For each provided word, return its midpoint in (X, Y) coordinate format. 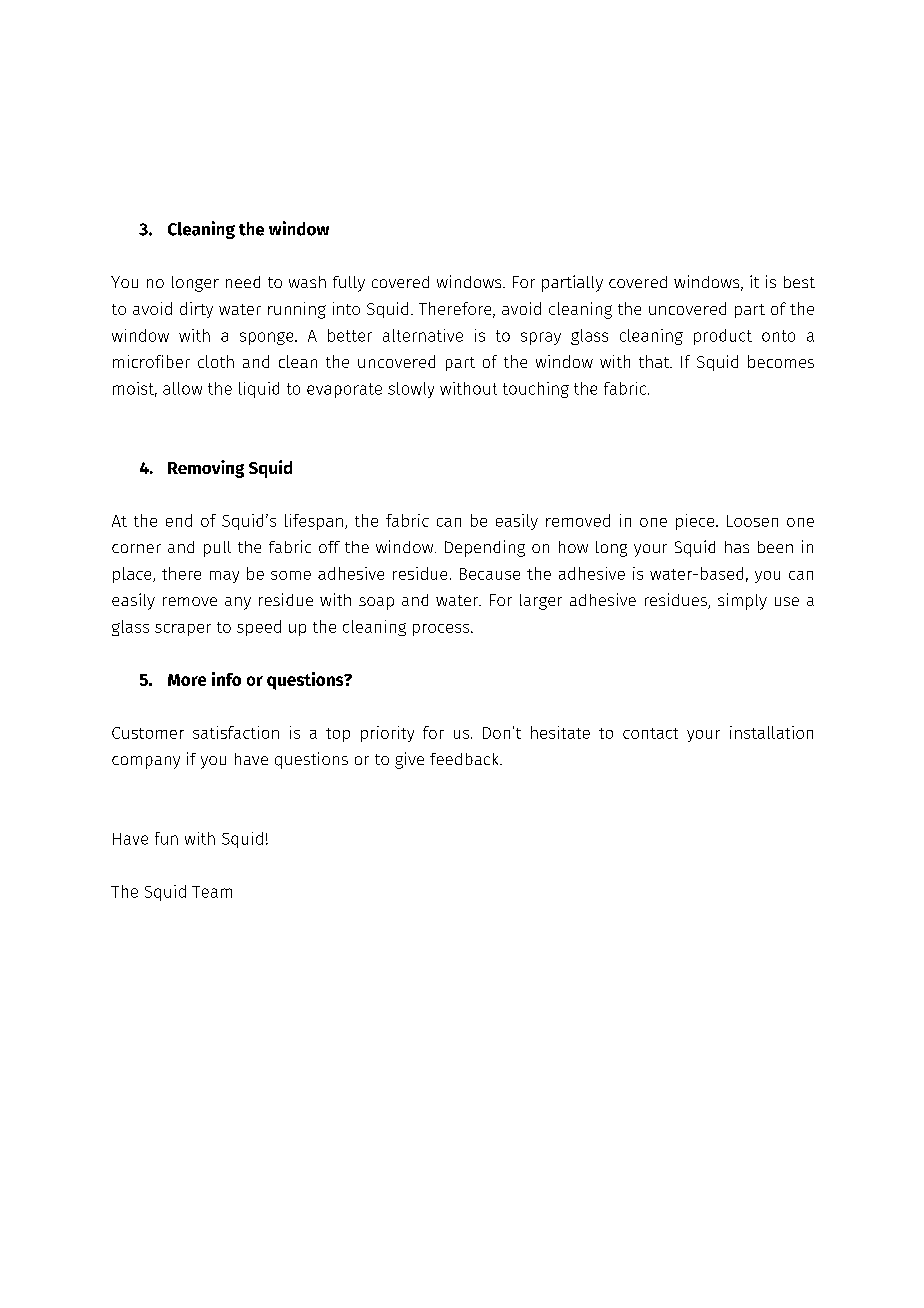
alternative (423, 335)
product (723, 337)
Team (212, 892)
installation (771, 732)
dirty (196, 310)
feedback (466, 759)
